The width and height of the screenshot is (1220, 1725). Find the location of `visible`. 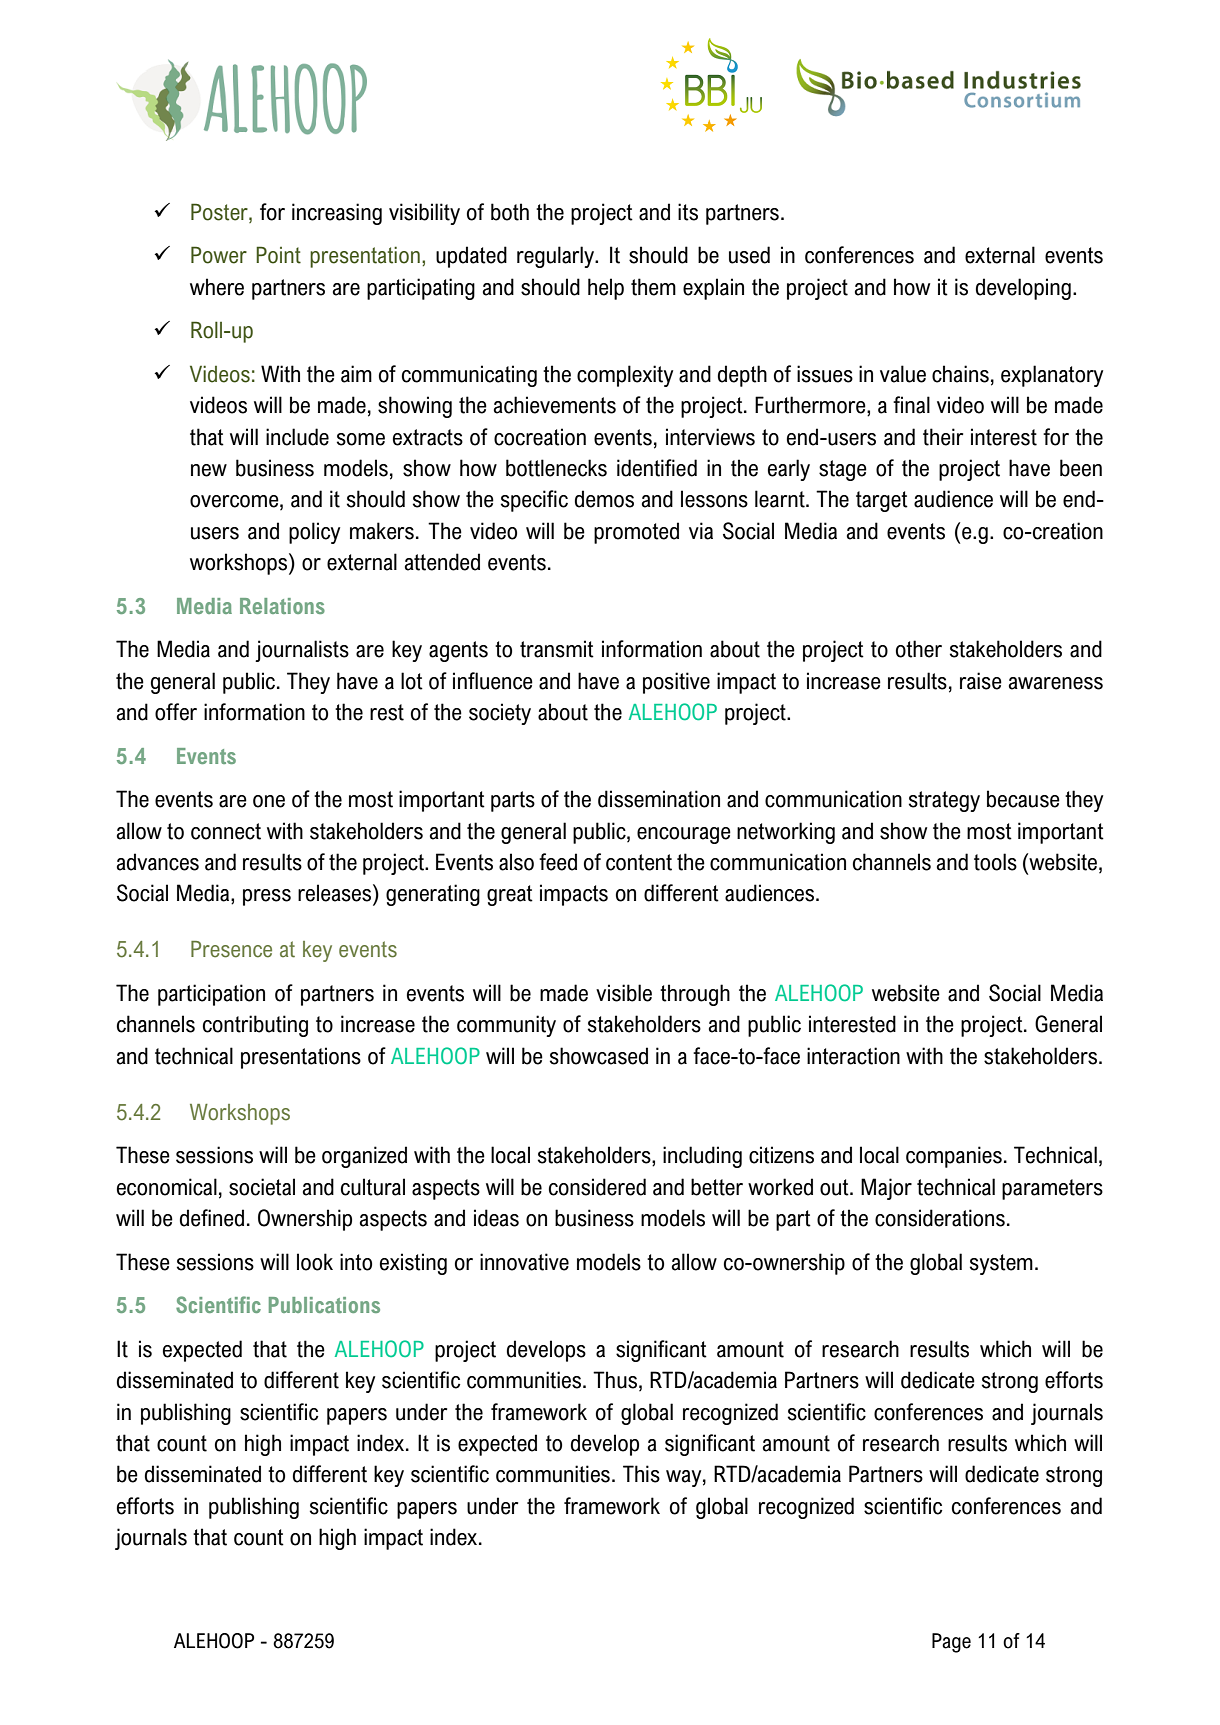

visible is located at coordinates (624, 993).
